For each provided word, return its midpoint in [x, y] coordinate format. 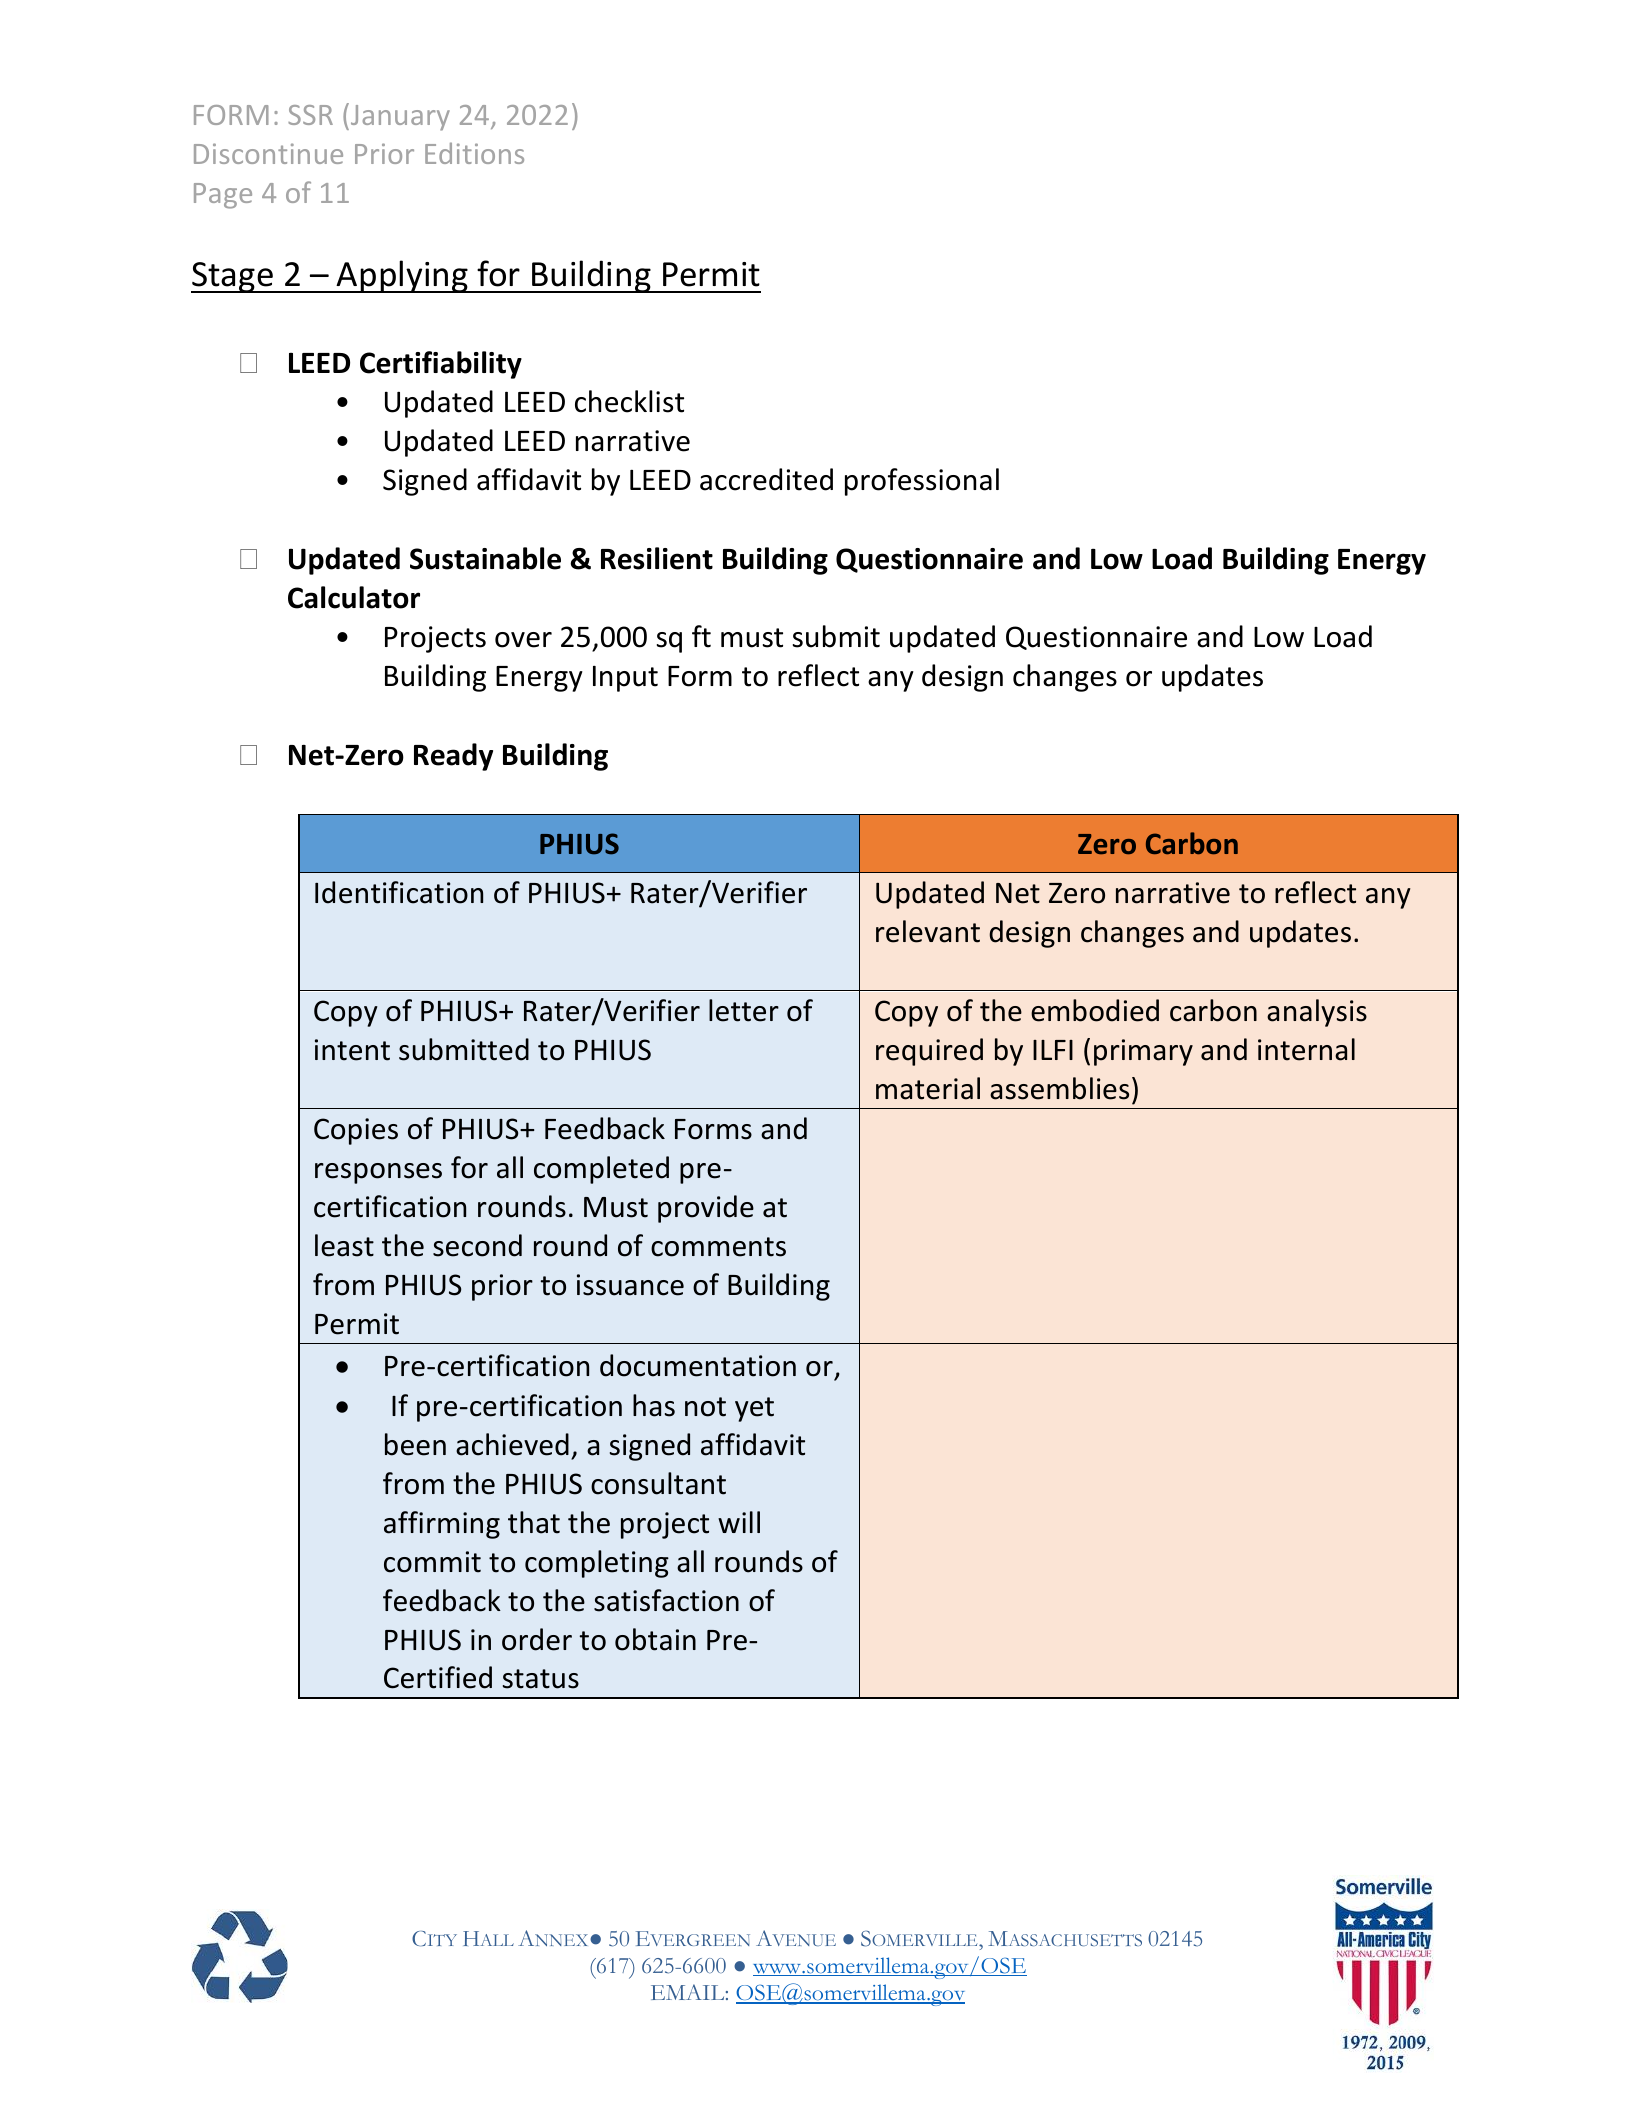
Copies [356, 1131]
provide [706, 1209]
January [399, 117]
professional [922, 482]
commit [432, 1562]
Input [625, 678]
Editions [474, 153]
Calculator [354, 597]
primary [1143, 1052]
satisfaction [666, 1600]
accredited [766, 479]
